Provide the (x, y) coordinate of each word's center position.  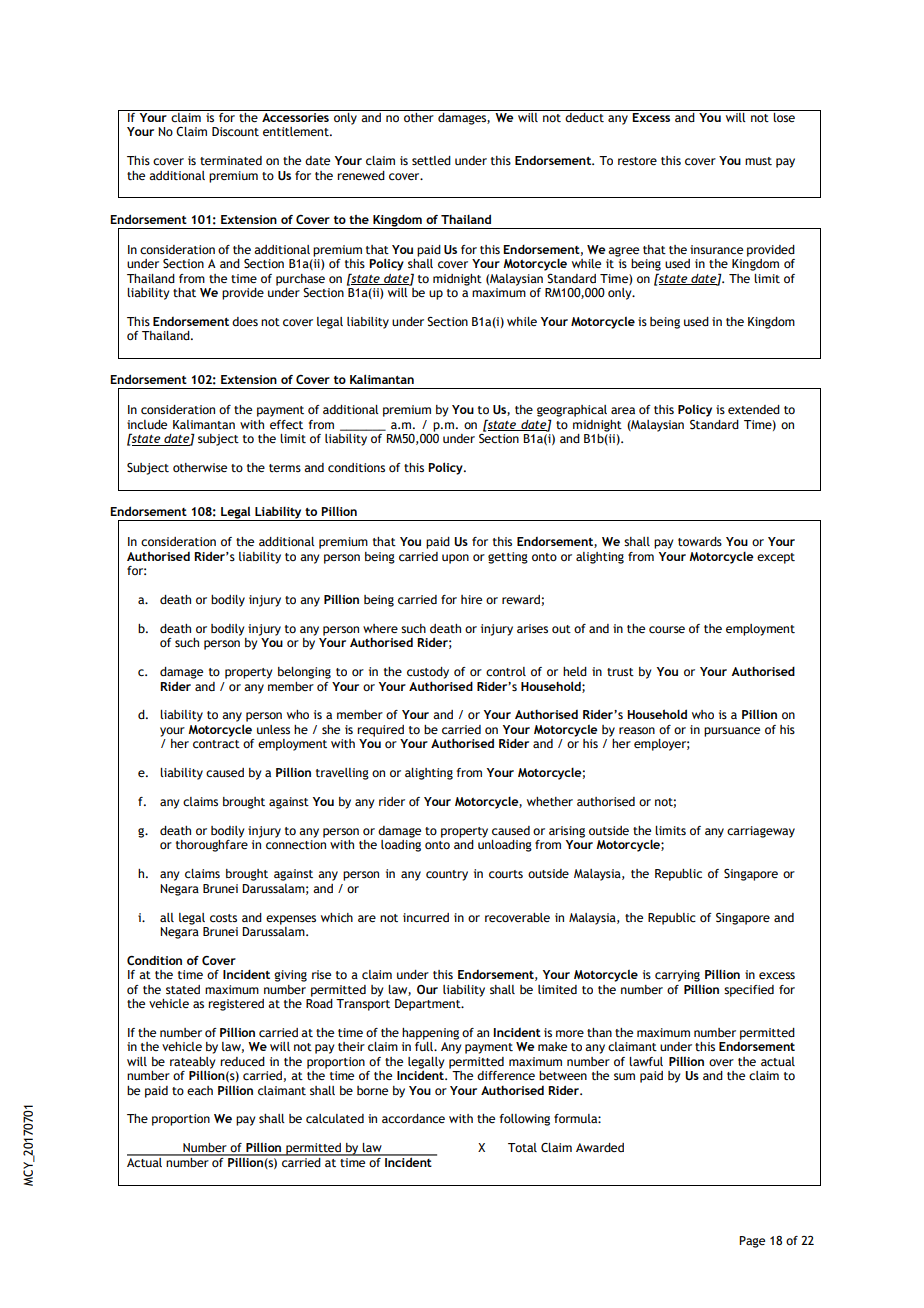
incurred (426, 917)
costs (223, 918)
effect (286, 424)
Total (522, 1147)
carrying (677, 976)
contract (216, 744)
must (758, 161)
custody (428, 673)
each (200, 1090)
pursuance (732, 732)
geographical (572, 411)
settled (431, 160)
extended (754, 409)
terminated (231, 160)
